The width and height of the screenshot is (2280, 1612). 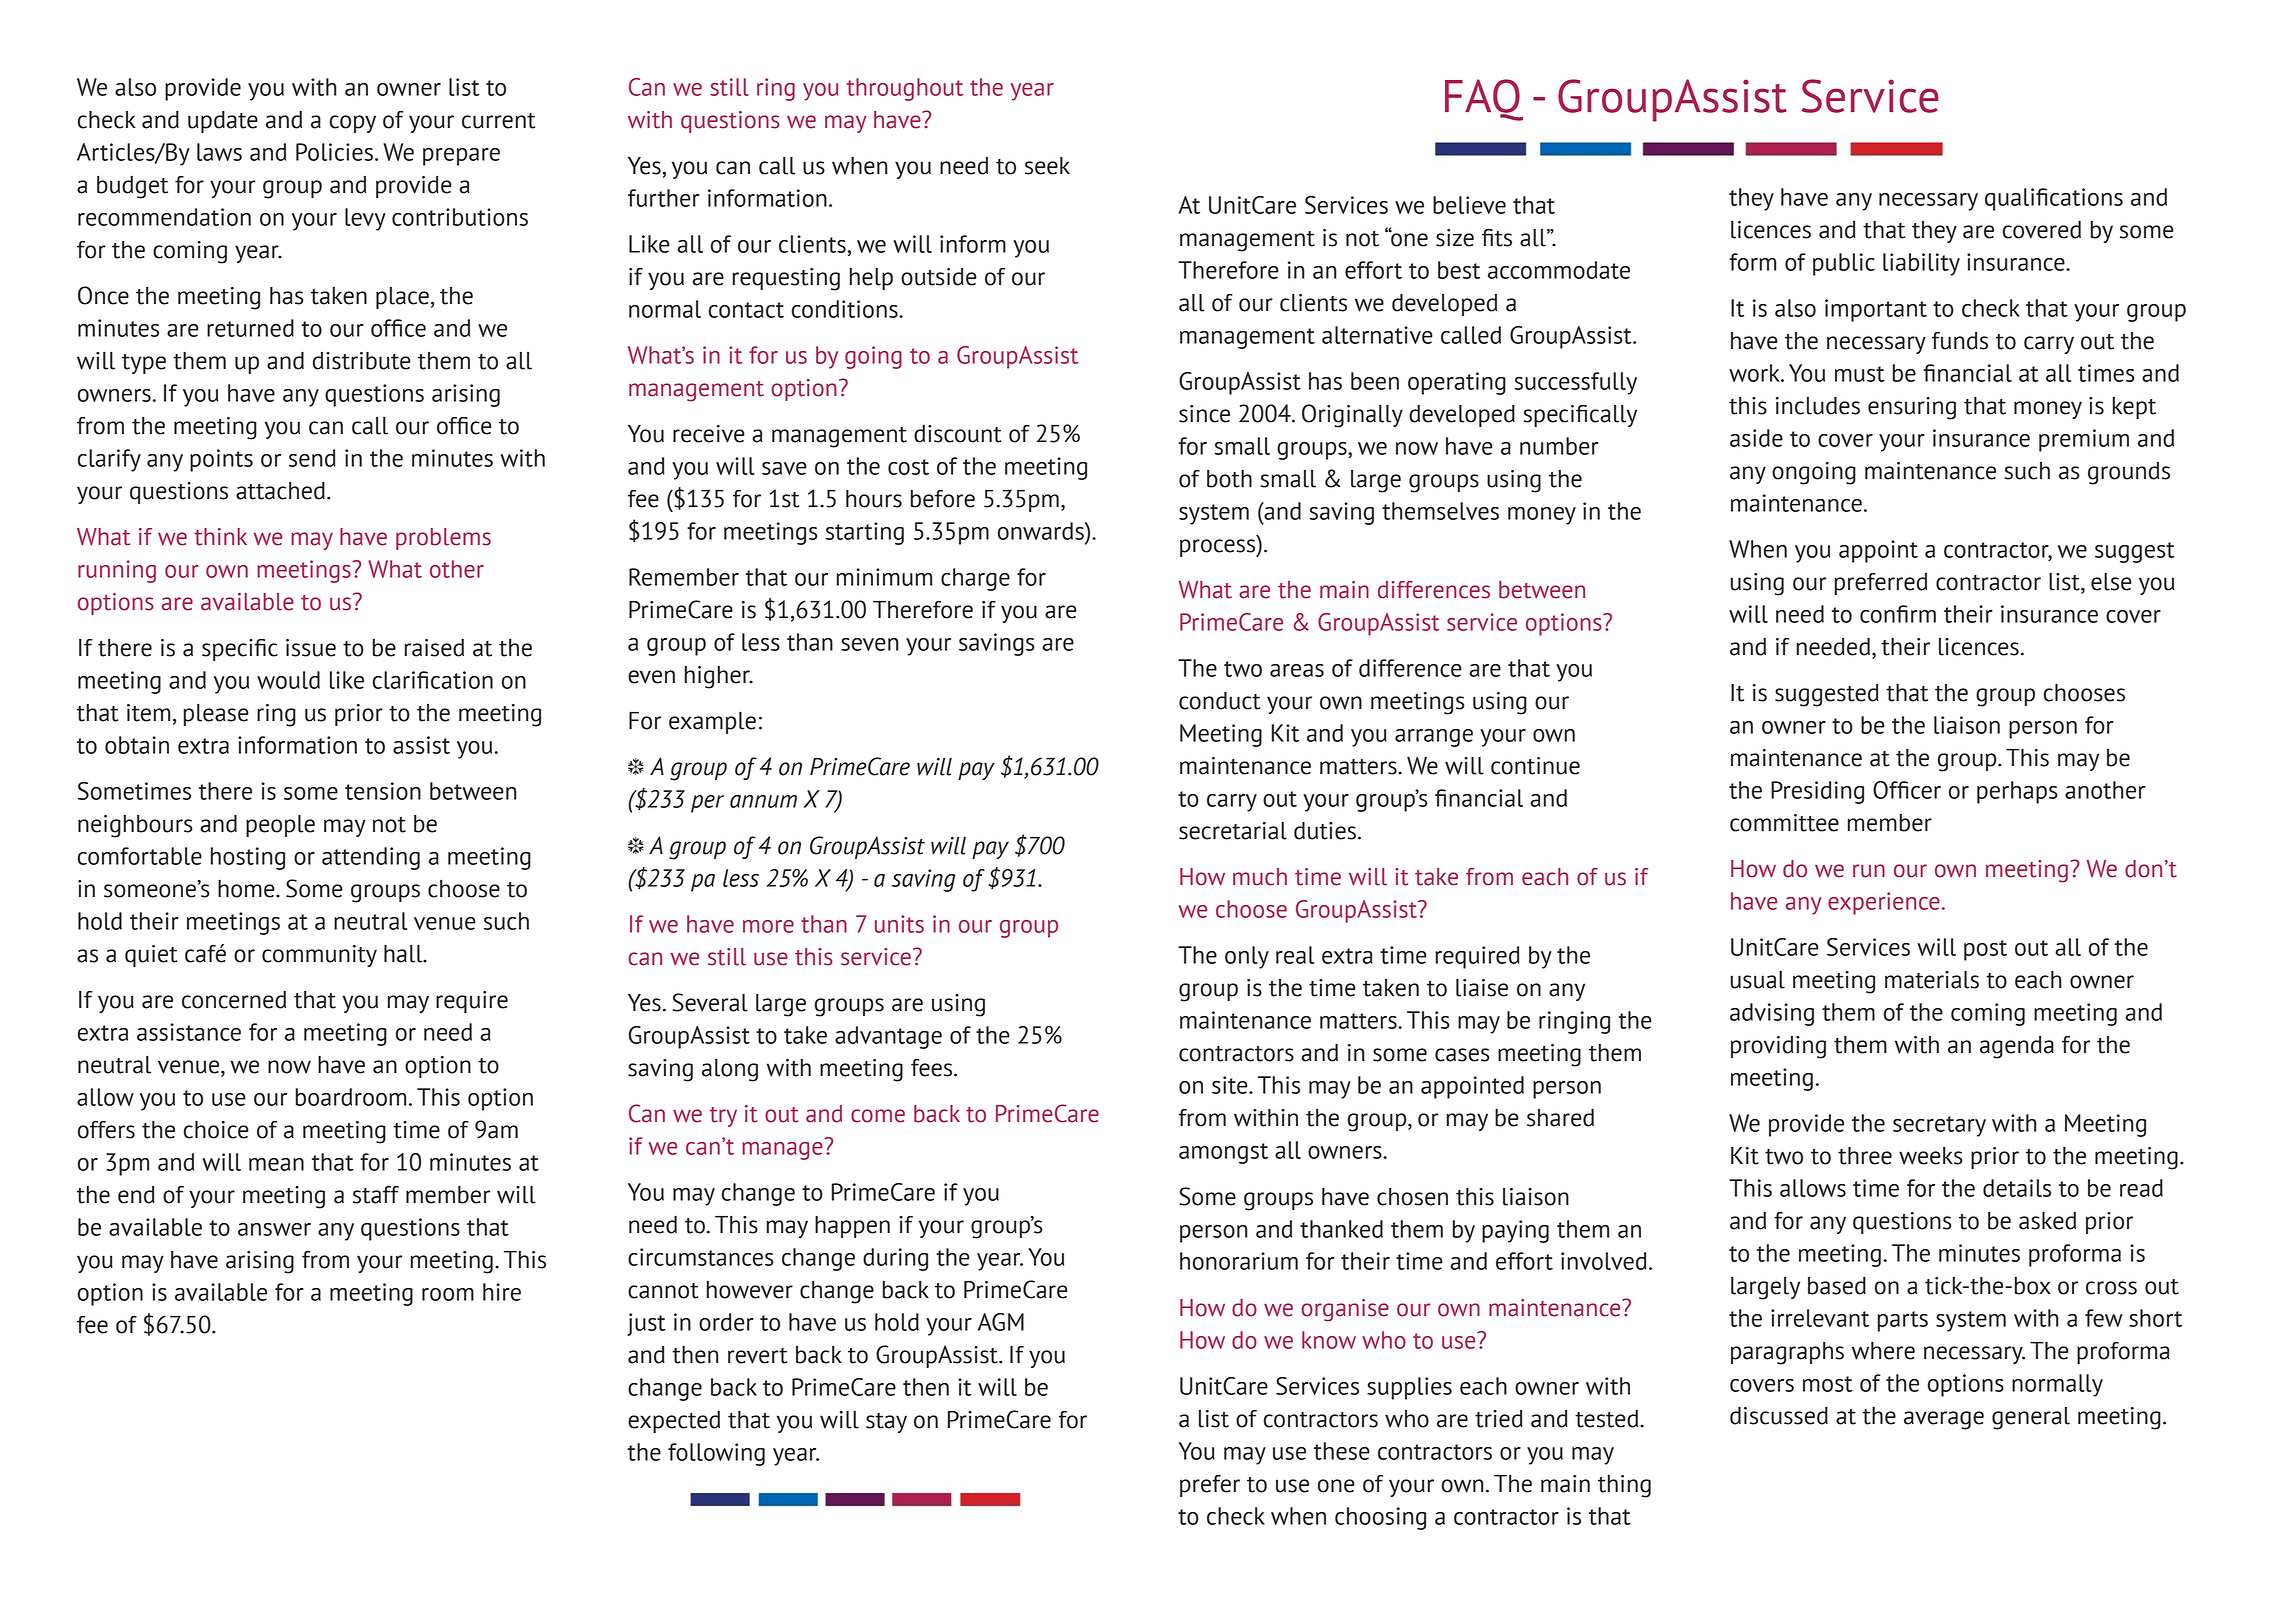 I want to click on charge, so click(x=975, y=579).
